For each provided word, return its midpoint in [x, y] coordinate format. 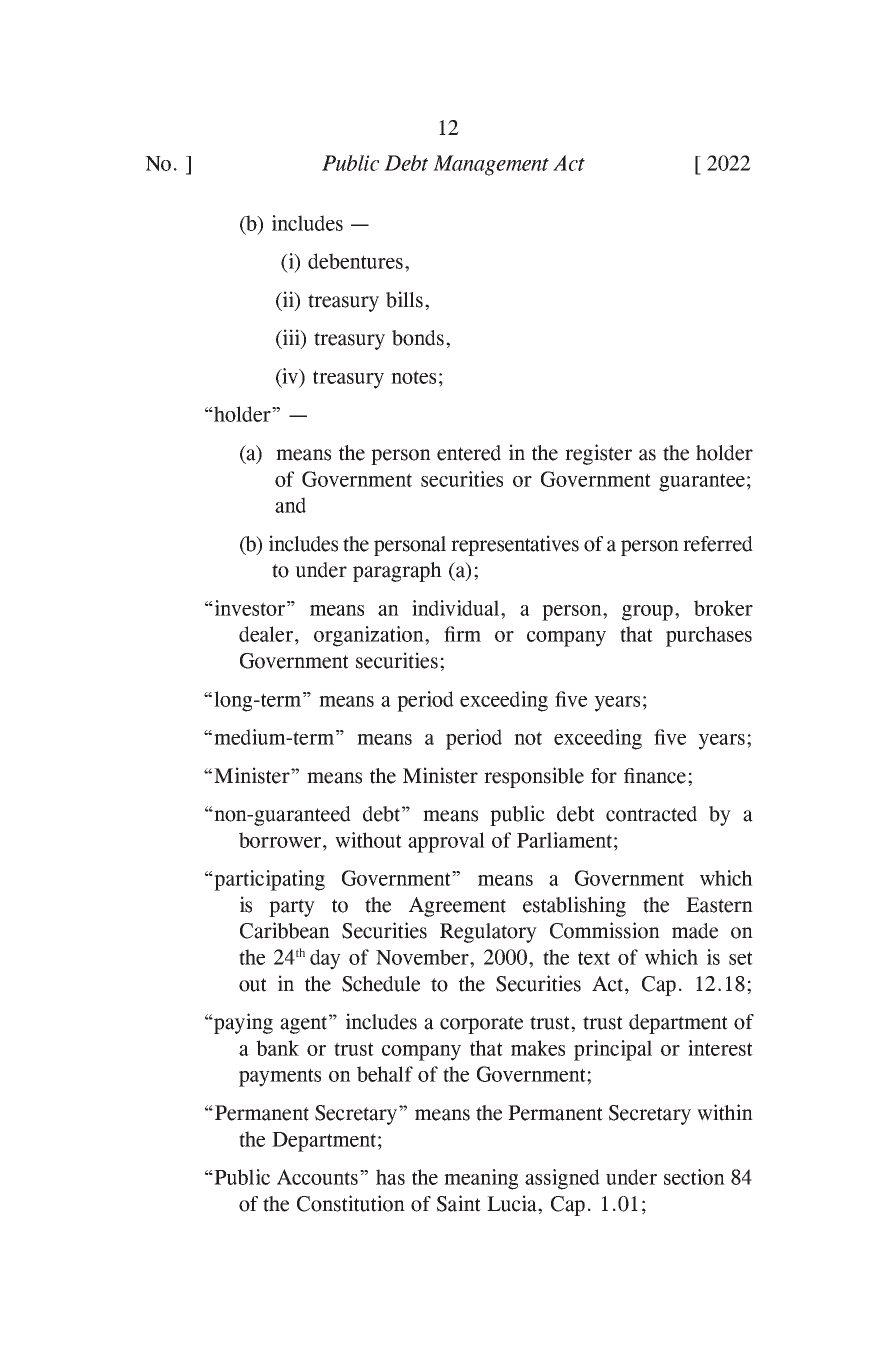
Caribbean [285, 930]
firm [462, 634]
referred [718, 544]
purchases [709, 636]
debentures [355, 261]
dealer [266, 634]
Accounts [319, 1177]
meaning [481, 1179]
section [694, 1177]
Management [491, 165]
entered [469, 453]
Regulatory [488, 933]
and [290, 505]
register [598, 454]
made [695, 931]
